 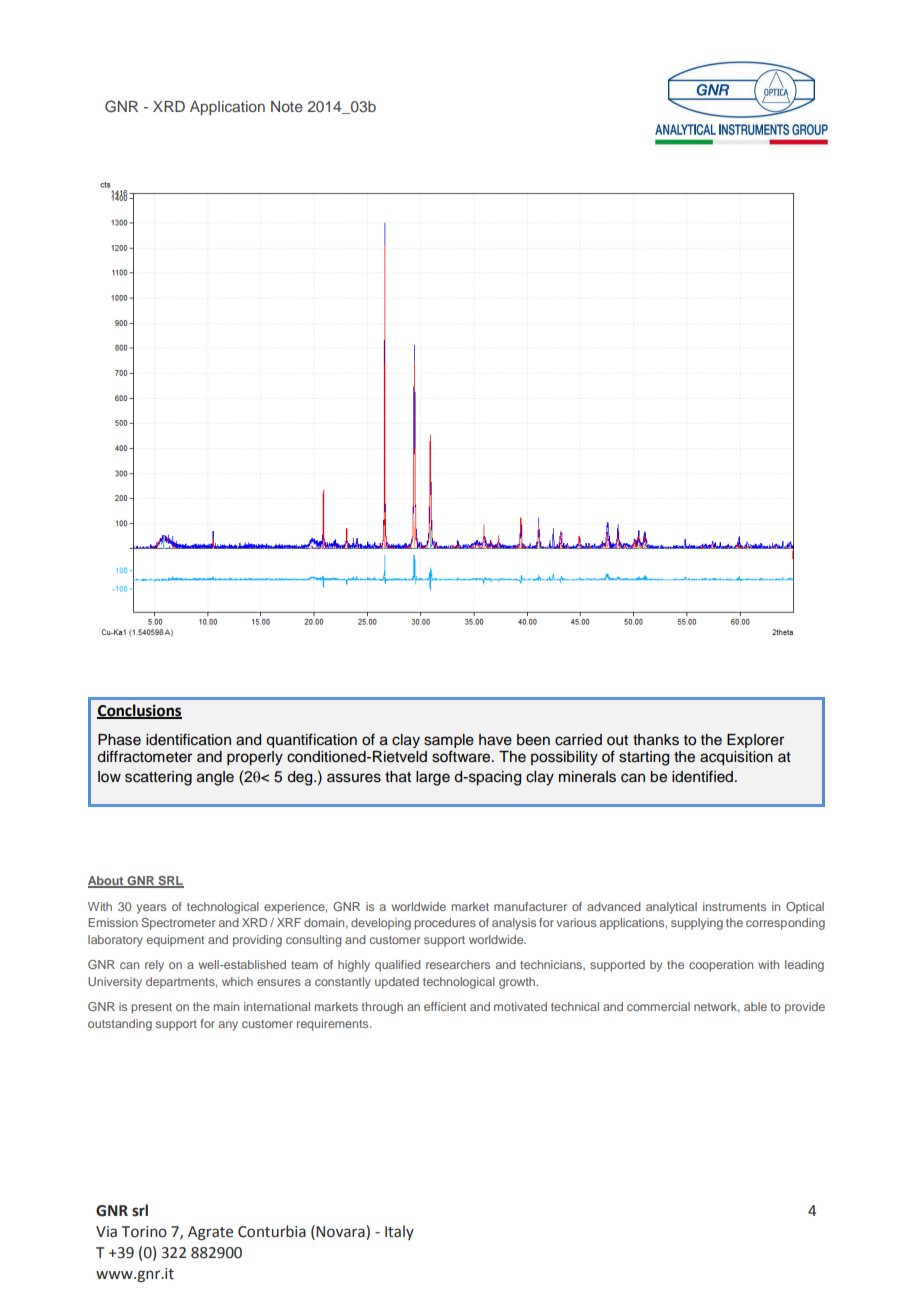 I want to click on procedures, so click(x=445, y=924).
